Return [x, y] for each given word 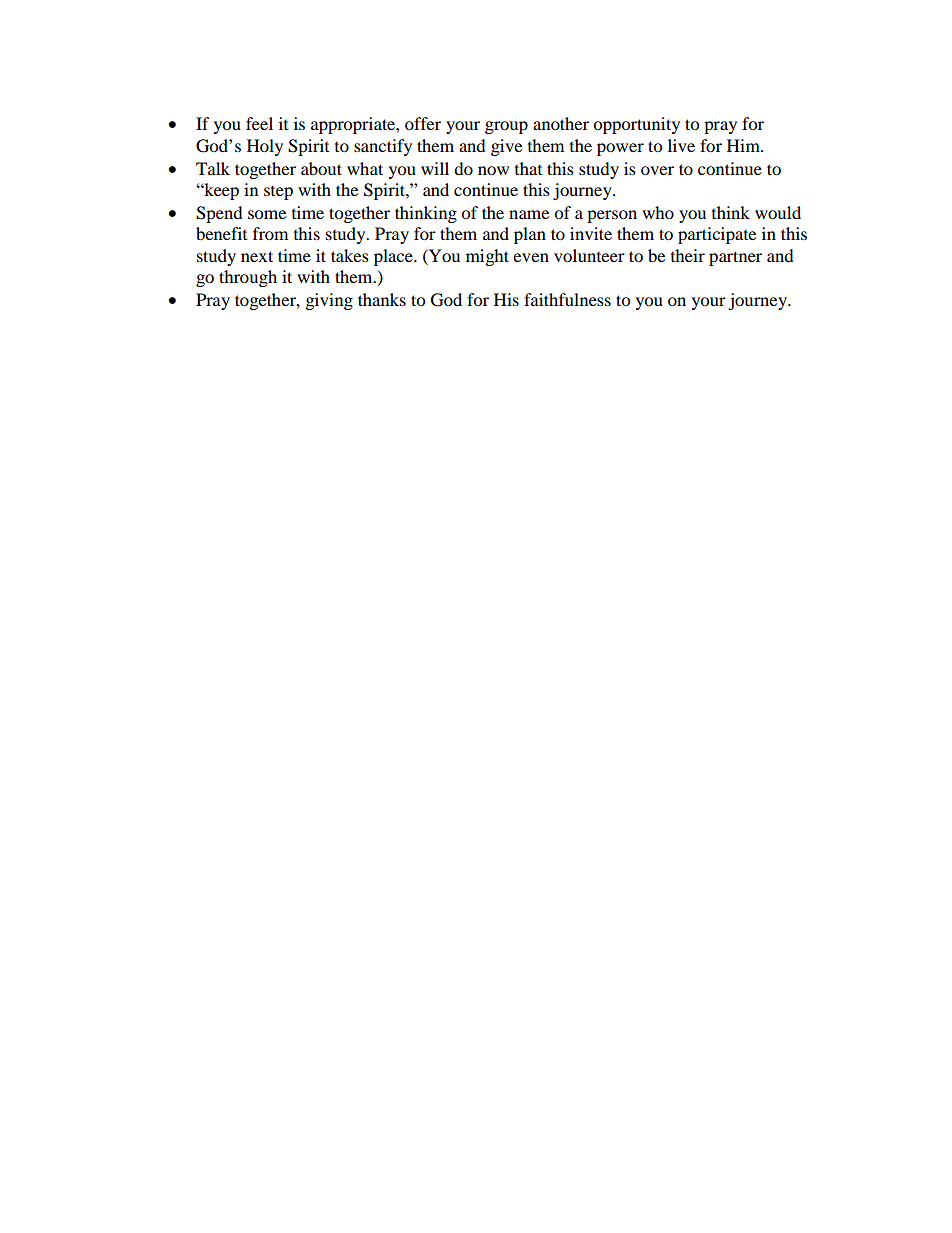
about [321, 168]
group [506, 127]
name [529, 214]
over [657, 170]
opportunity [636, 125]
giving [329, 301]
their [688, 255]
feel [259, 123]
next [257, 256]
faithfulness [567, 299]
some [267, 214]
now [493, 170]
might [487, 257]
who [658, 212]
